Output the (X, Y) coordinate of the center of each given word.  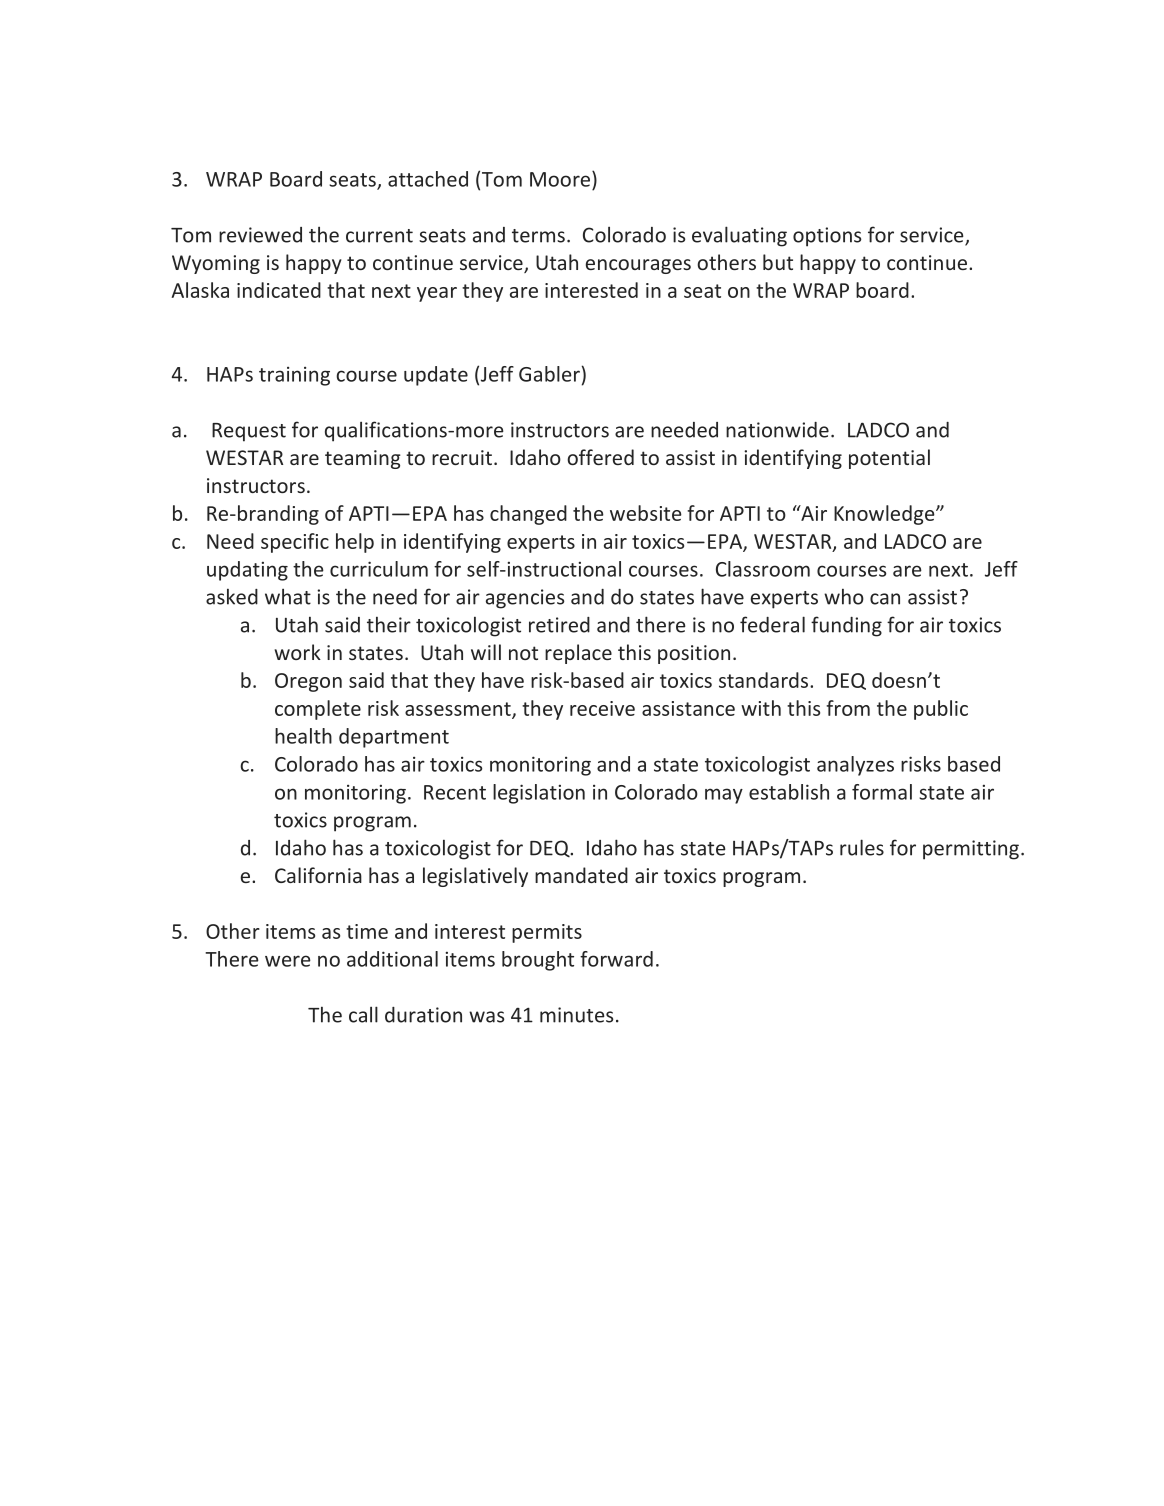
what (288, 597)
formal (882, 792)
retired (559, 625)
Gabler (549, 374)
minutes (576, 1015)
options (827, 237)
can (885, 599)
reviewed (260, 235)
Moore (560, 179)
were (288, 961)
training (294, 376)
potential (889, 459)
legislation (539, 794)
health (303, 736)
